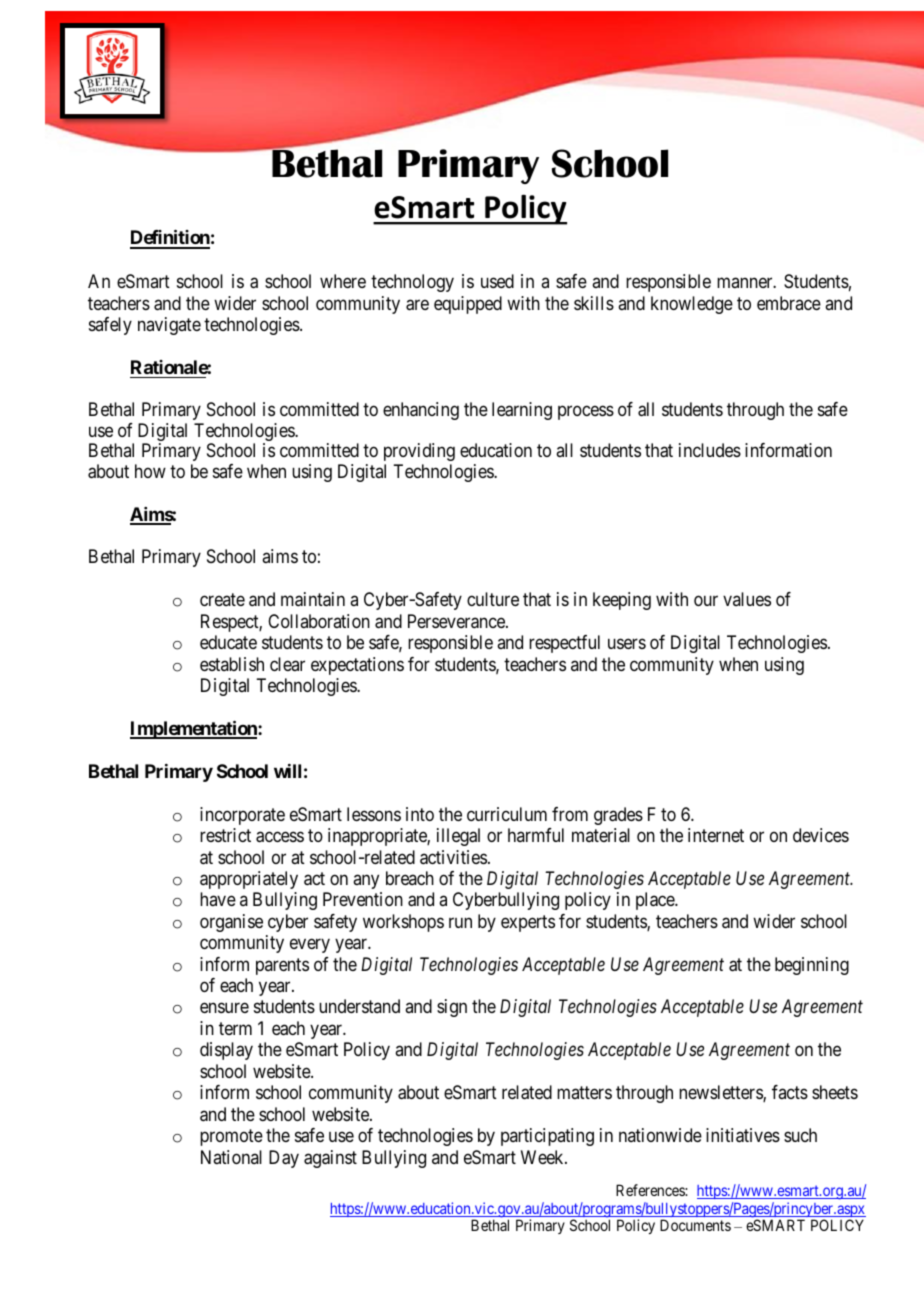  Describe the element at coordinates (543, 1157) in the screenshot. I see `Week` at that location.
